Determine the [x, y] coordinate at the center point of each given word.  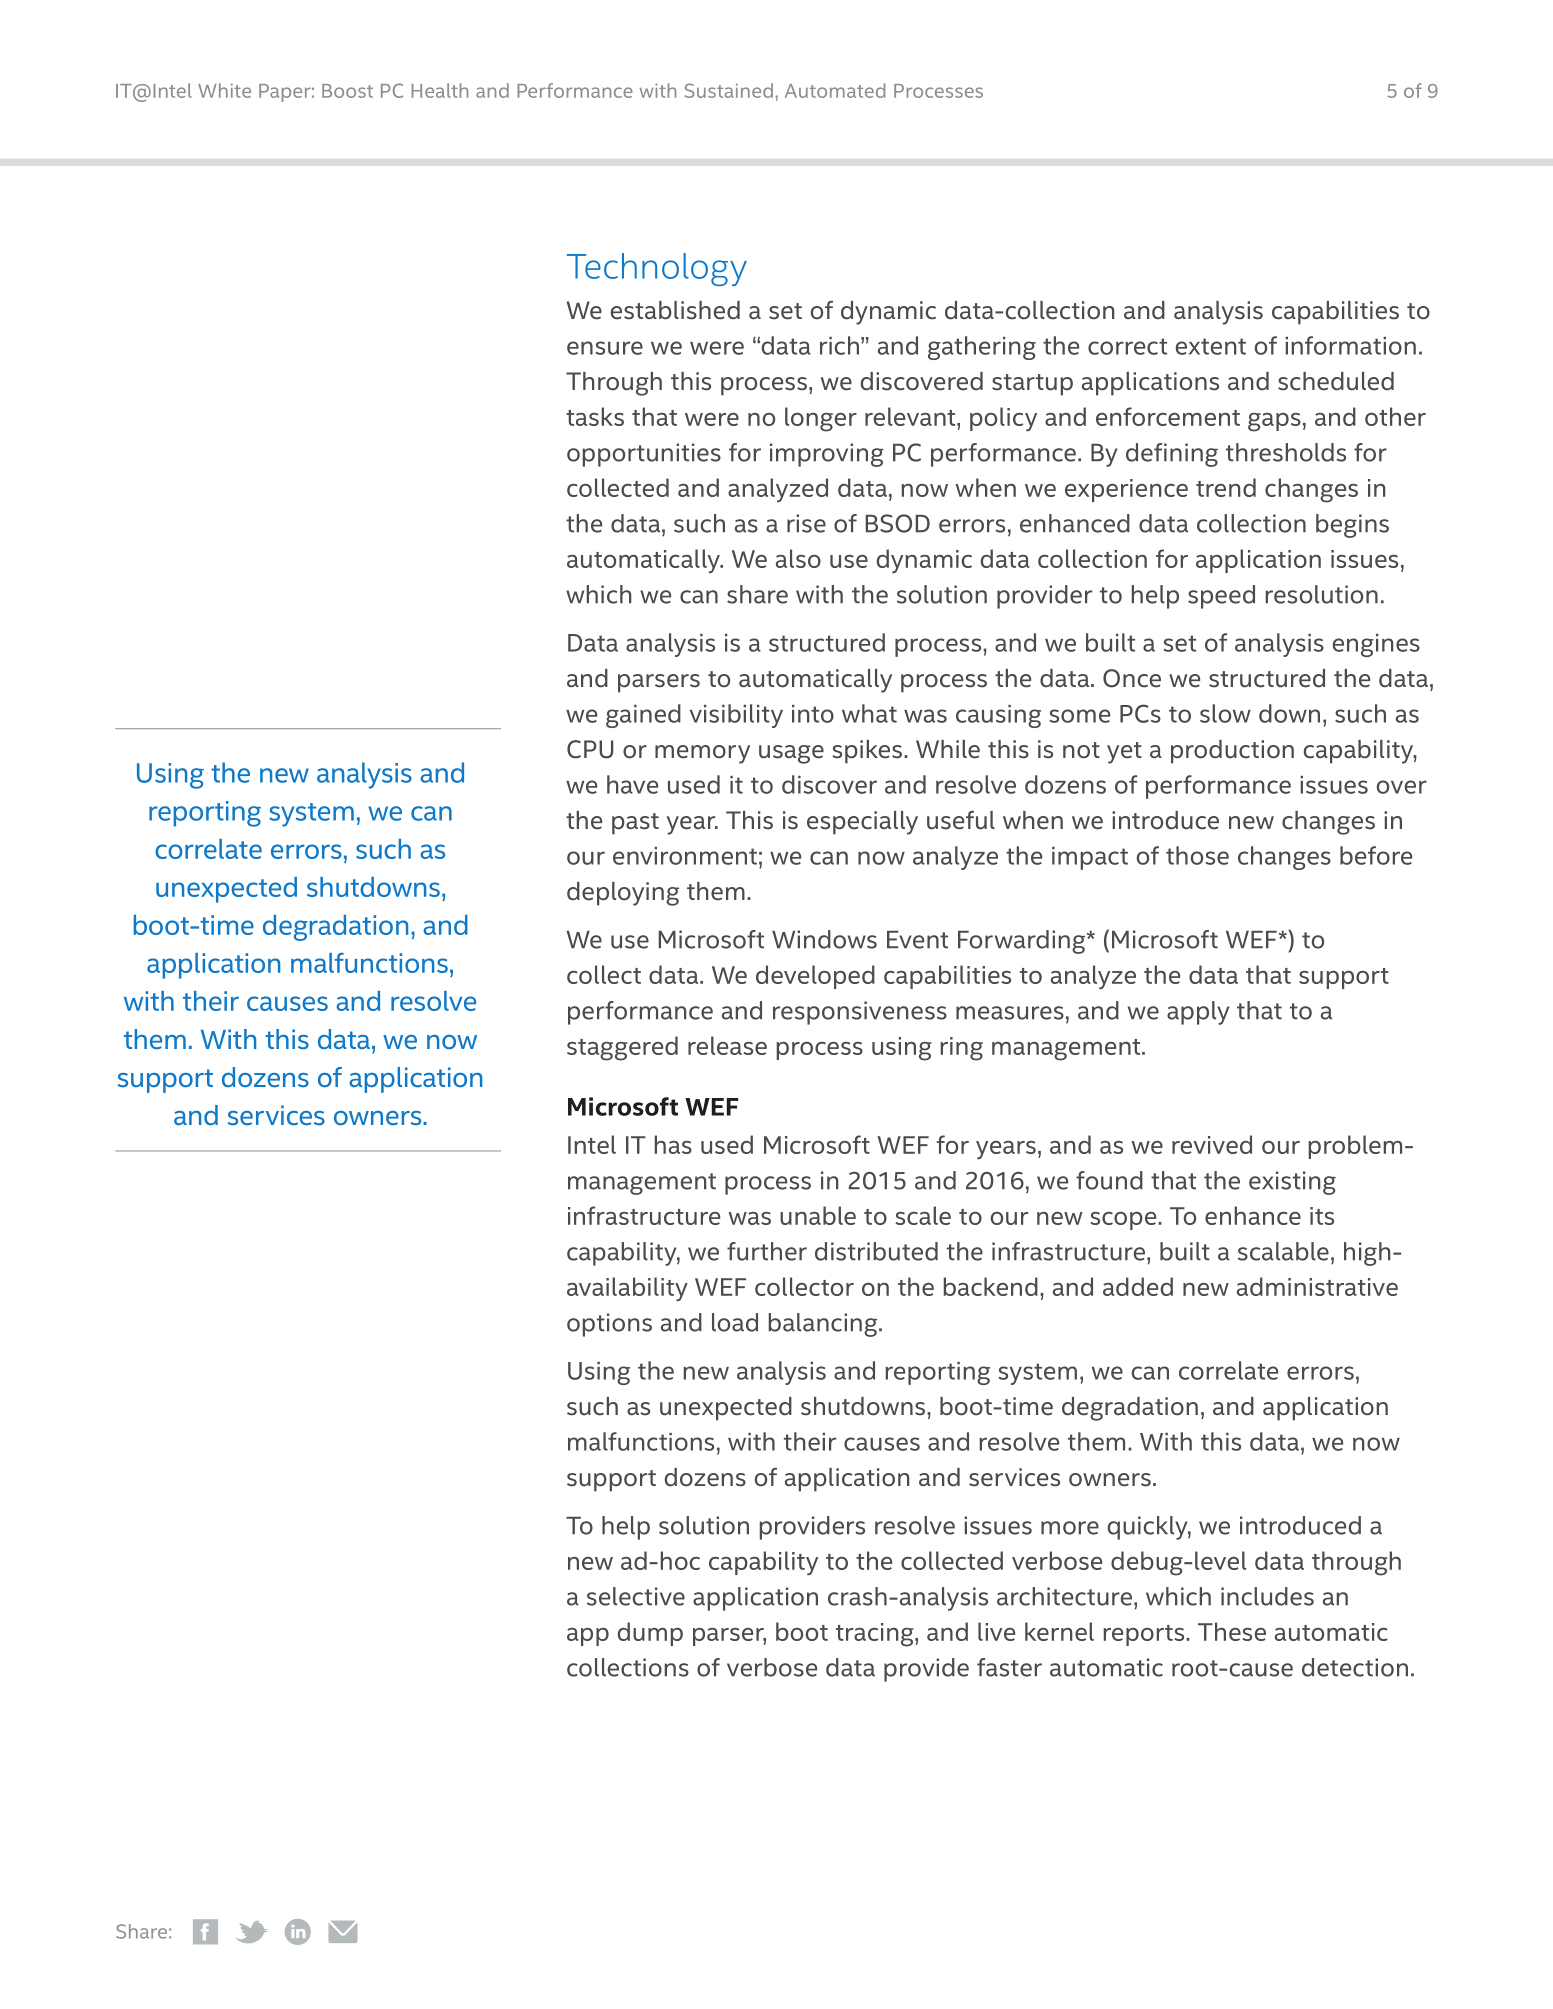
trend [1226, 487]
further [767, 1251]
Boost [347, 91]
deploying [623, 894]
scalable [1283, 1251]
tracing [876, 1635]
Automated [835, 90]
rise [806, 523]
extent [1211, 346]
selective [636, 1596]
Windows [824, 939]
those [1197, 855]
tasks [595, 416]
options [609, 1325]
